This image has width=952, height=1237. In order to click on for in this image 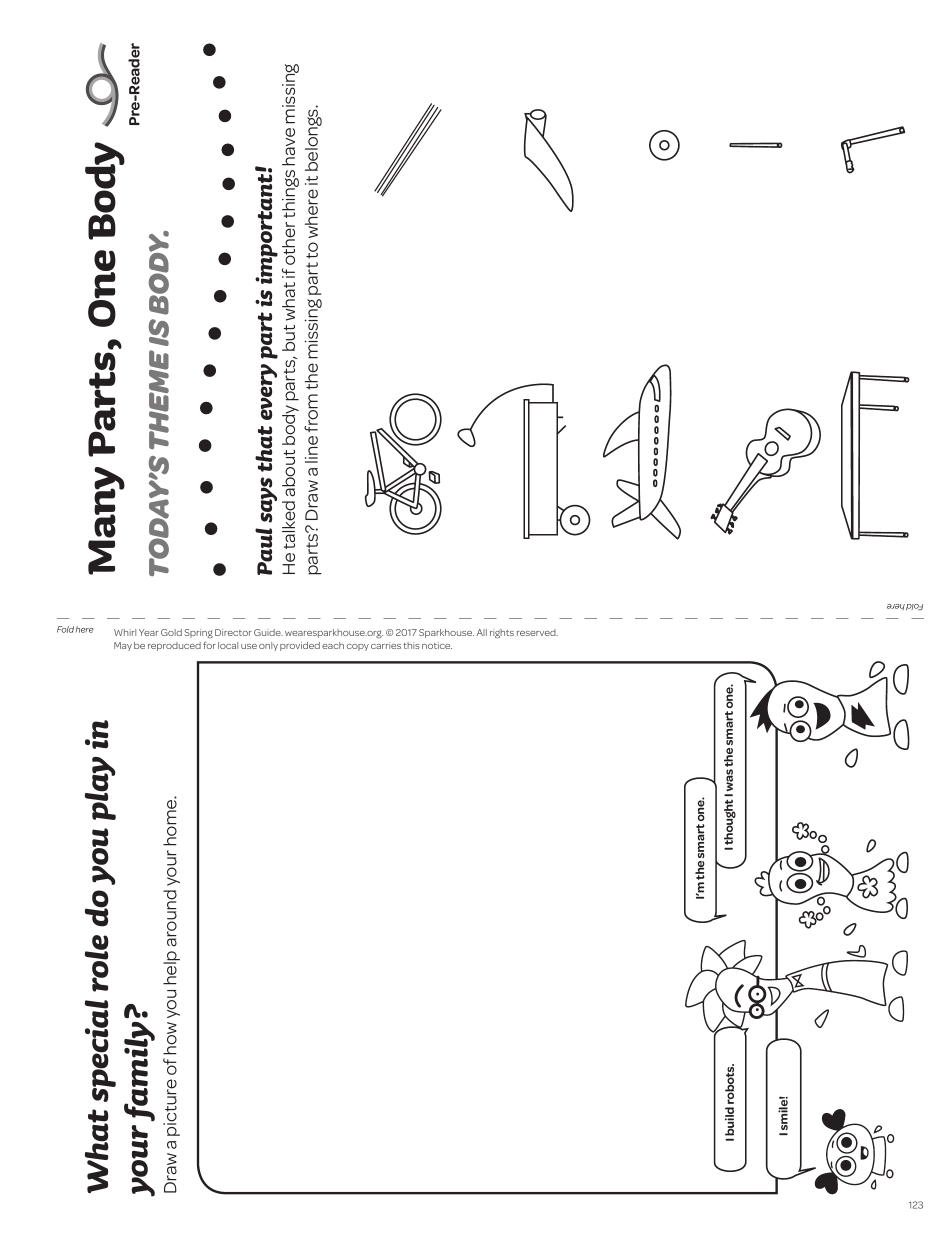, I will do `click(209, 645)`.
